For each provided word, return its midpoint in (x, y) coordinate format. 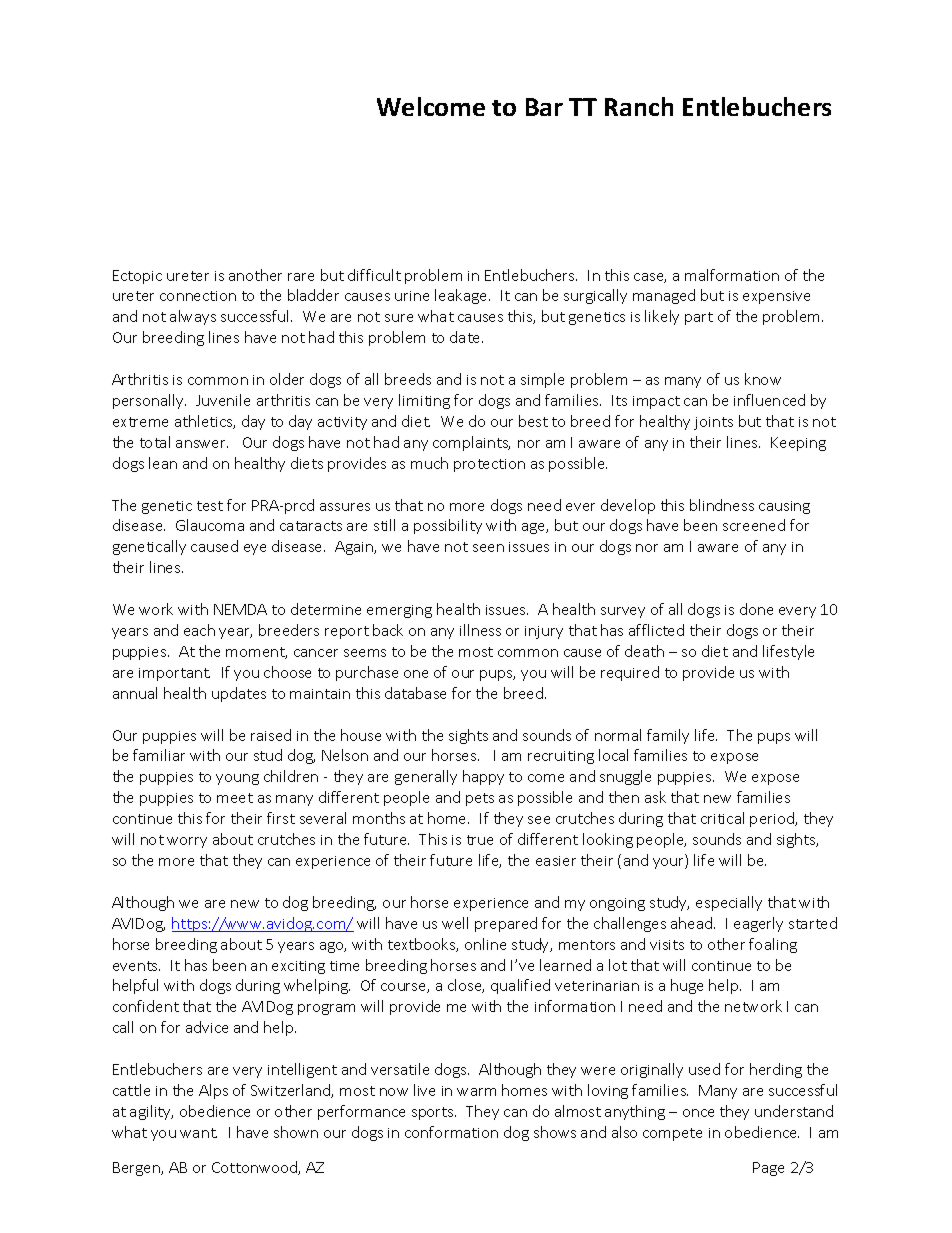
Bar (544, 107)
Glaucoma (210, 525)
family (668, 736)
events (136, 966)
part (699, 318)
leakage (462, 296)
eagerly (758, 924)
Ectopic (137, 277)
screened (754, 525)
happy (483, 777)
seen (488, 548)
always (193, 317)
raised (271, 735)
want (198, 1133)
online (485, 944)
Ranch (639, 106)
